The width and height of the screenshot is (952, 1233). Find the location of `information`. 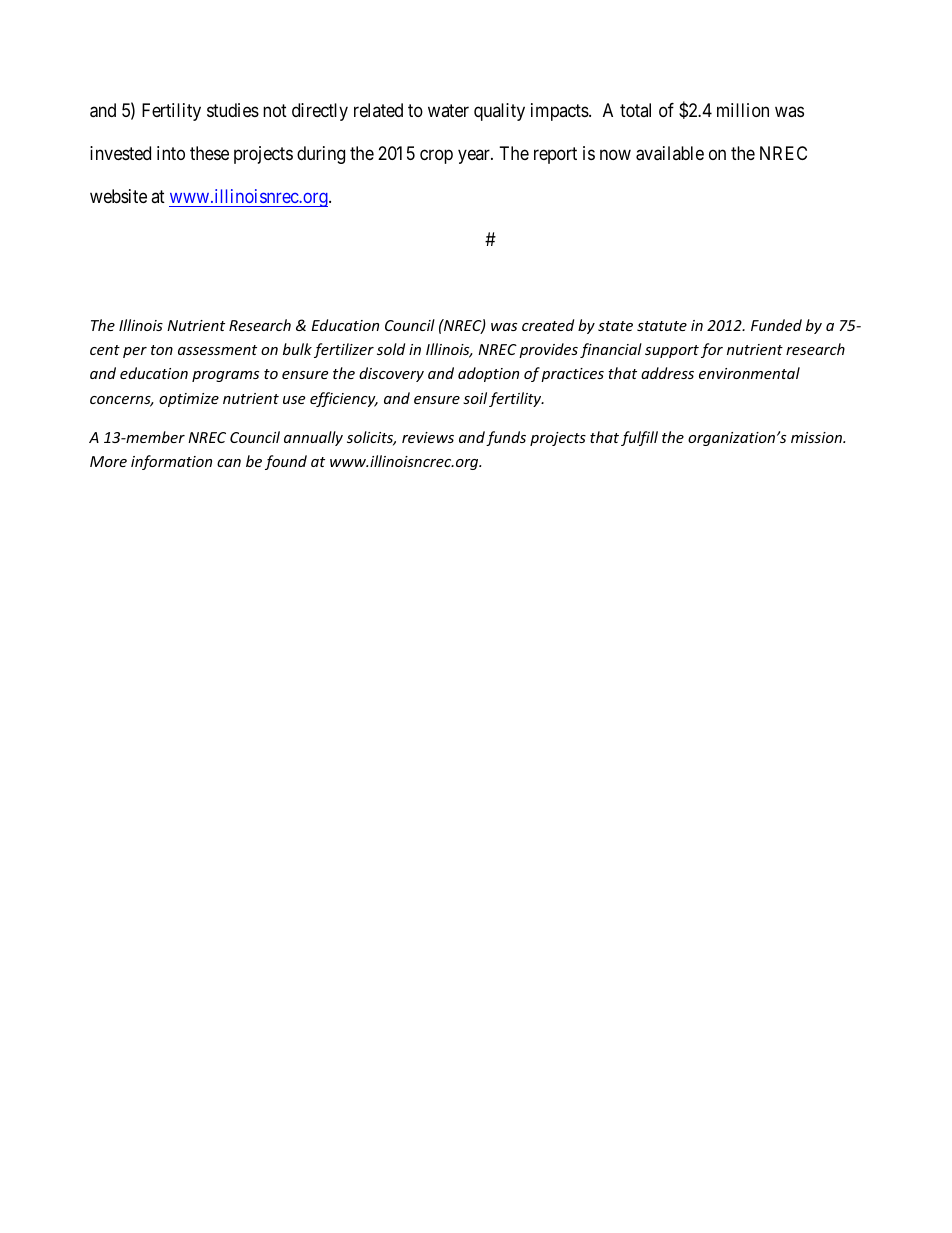

information is located at coordinates (171, 462).
